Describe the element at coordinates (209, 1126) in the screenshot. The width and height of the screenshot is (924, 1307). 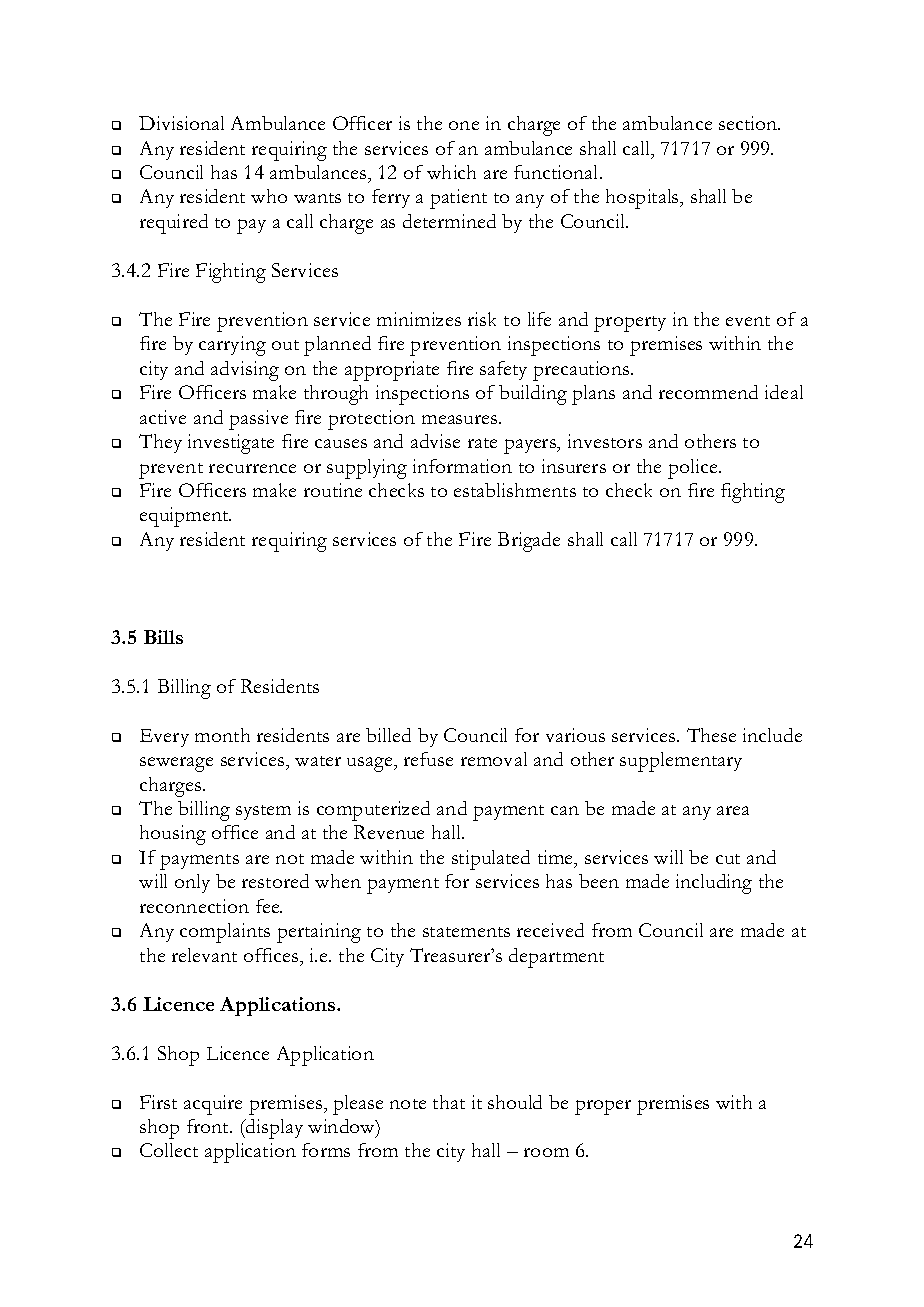
I see `front` at that location.
